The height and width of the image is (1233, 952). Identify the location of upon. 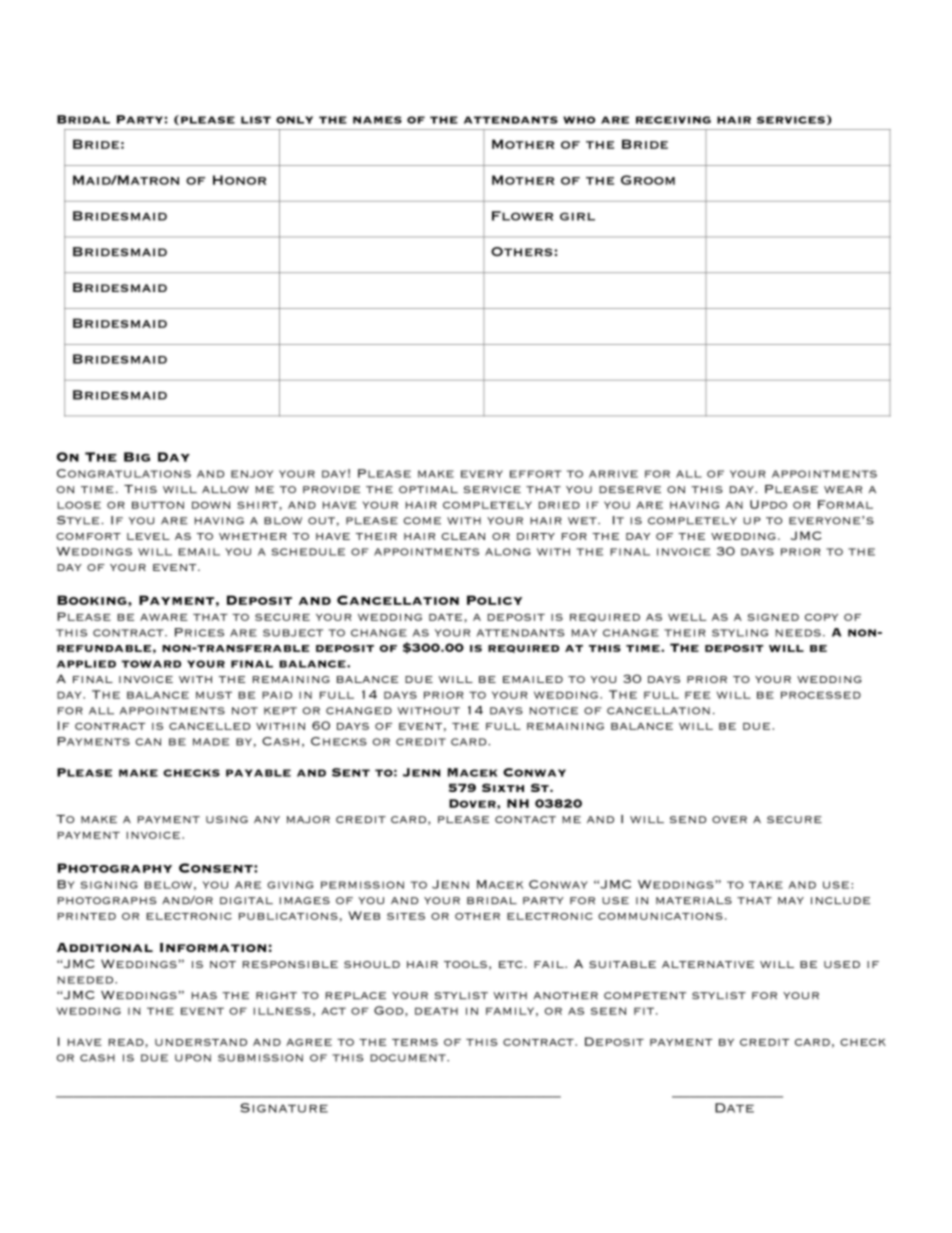
(193, 1058).
